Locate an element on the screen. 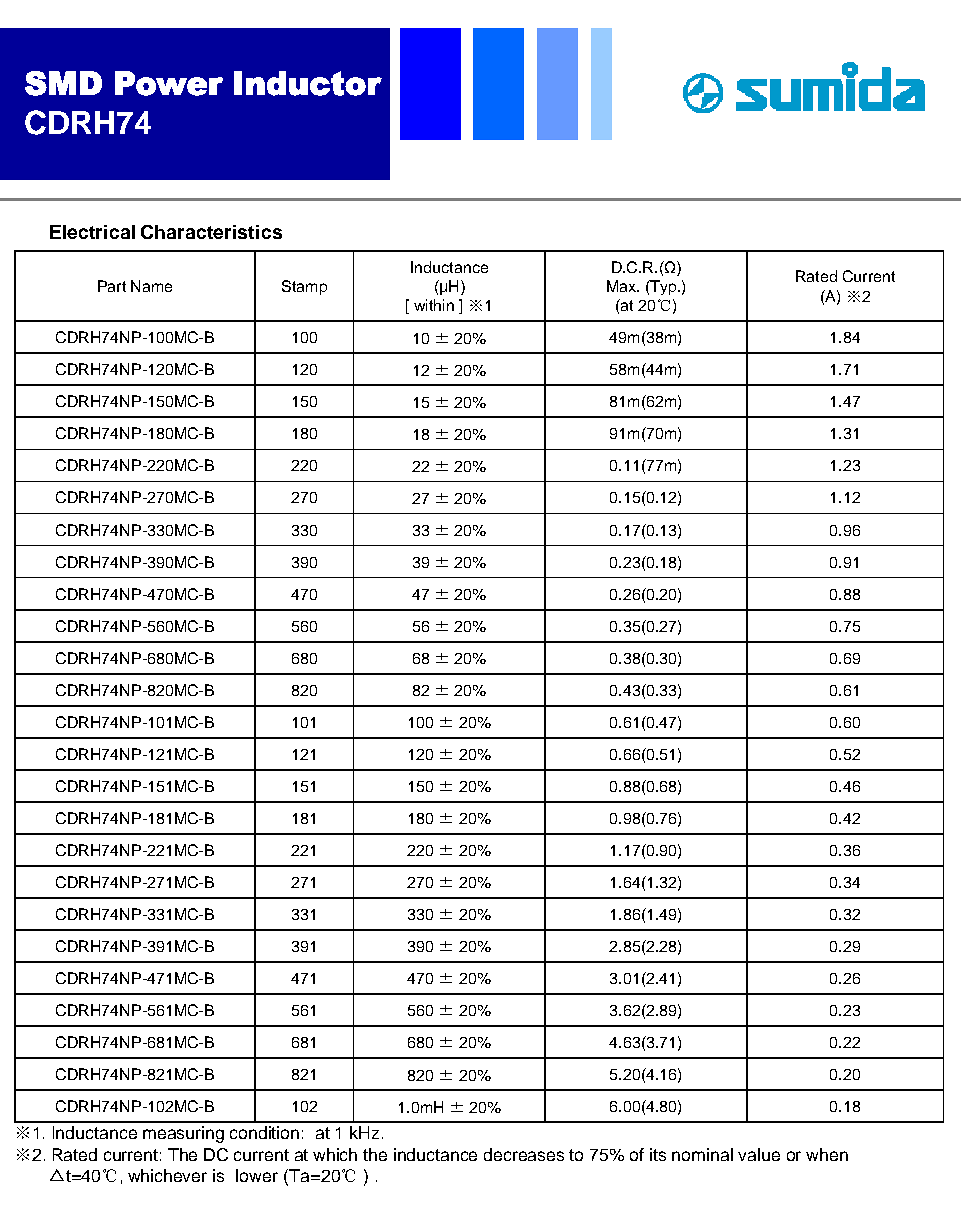  Name is located at coordinates (151, 286).
